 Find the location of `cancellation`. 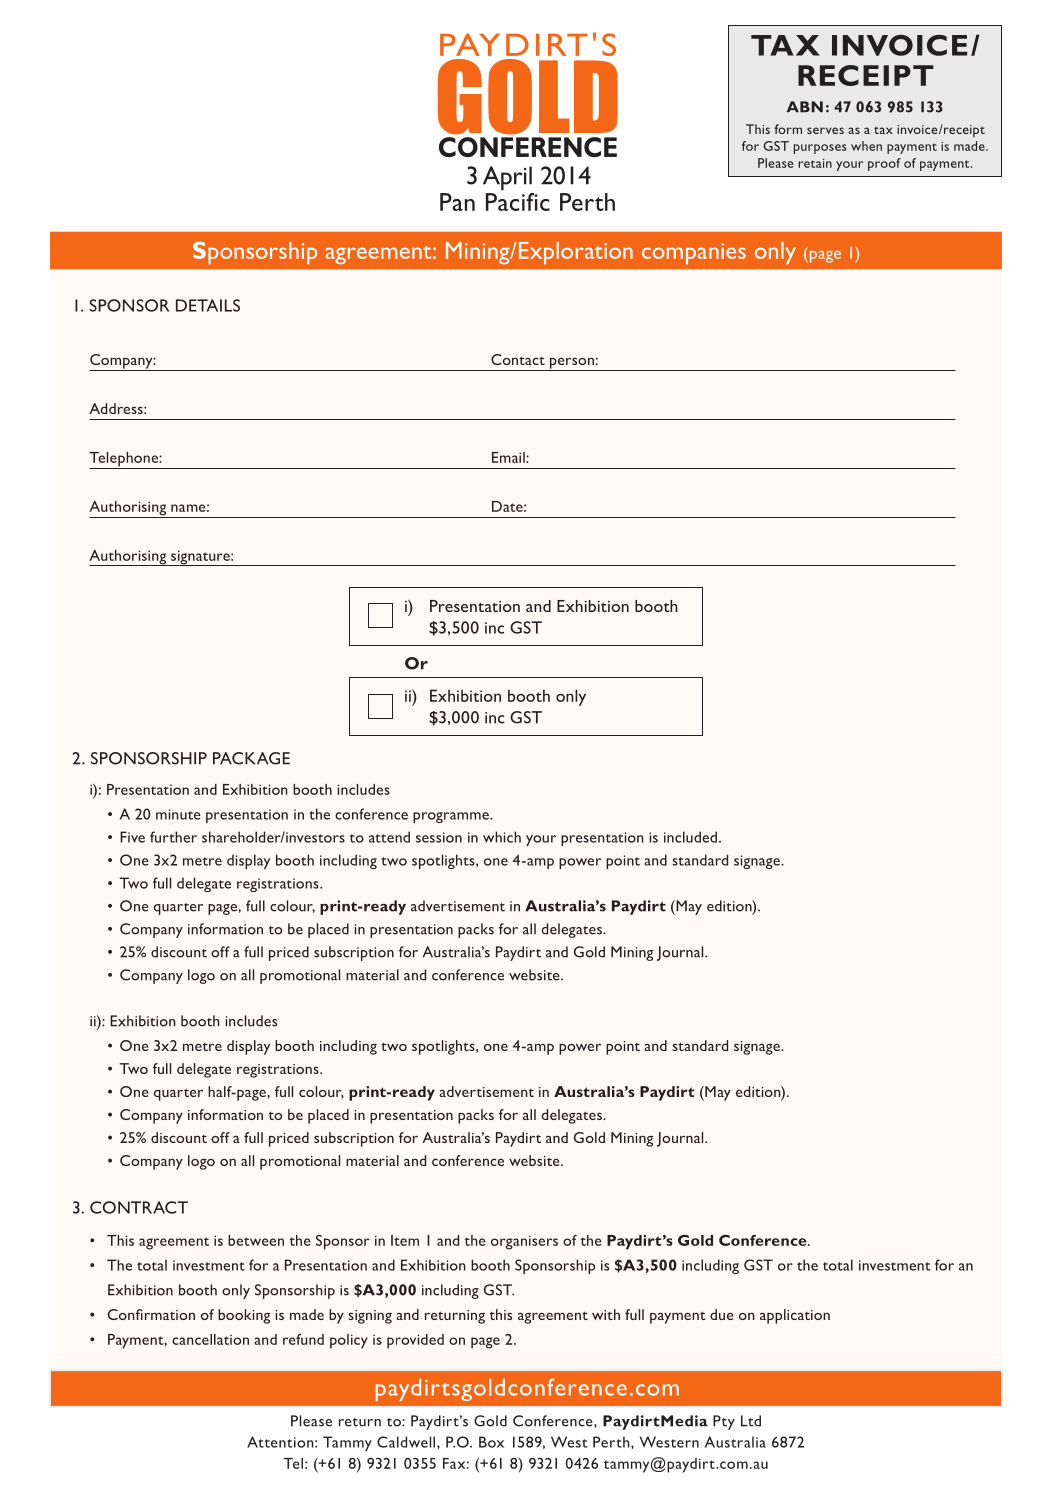

cancellation is located at coordinates (210, 1339).
